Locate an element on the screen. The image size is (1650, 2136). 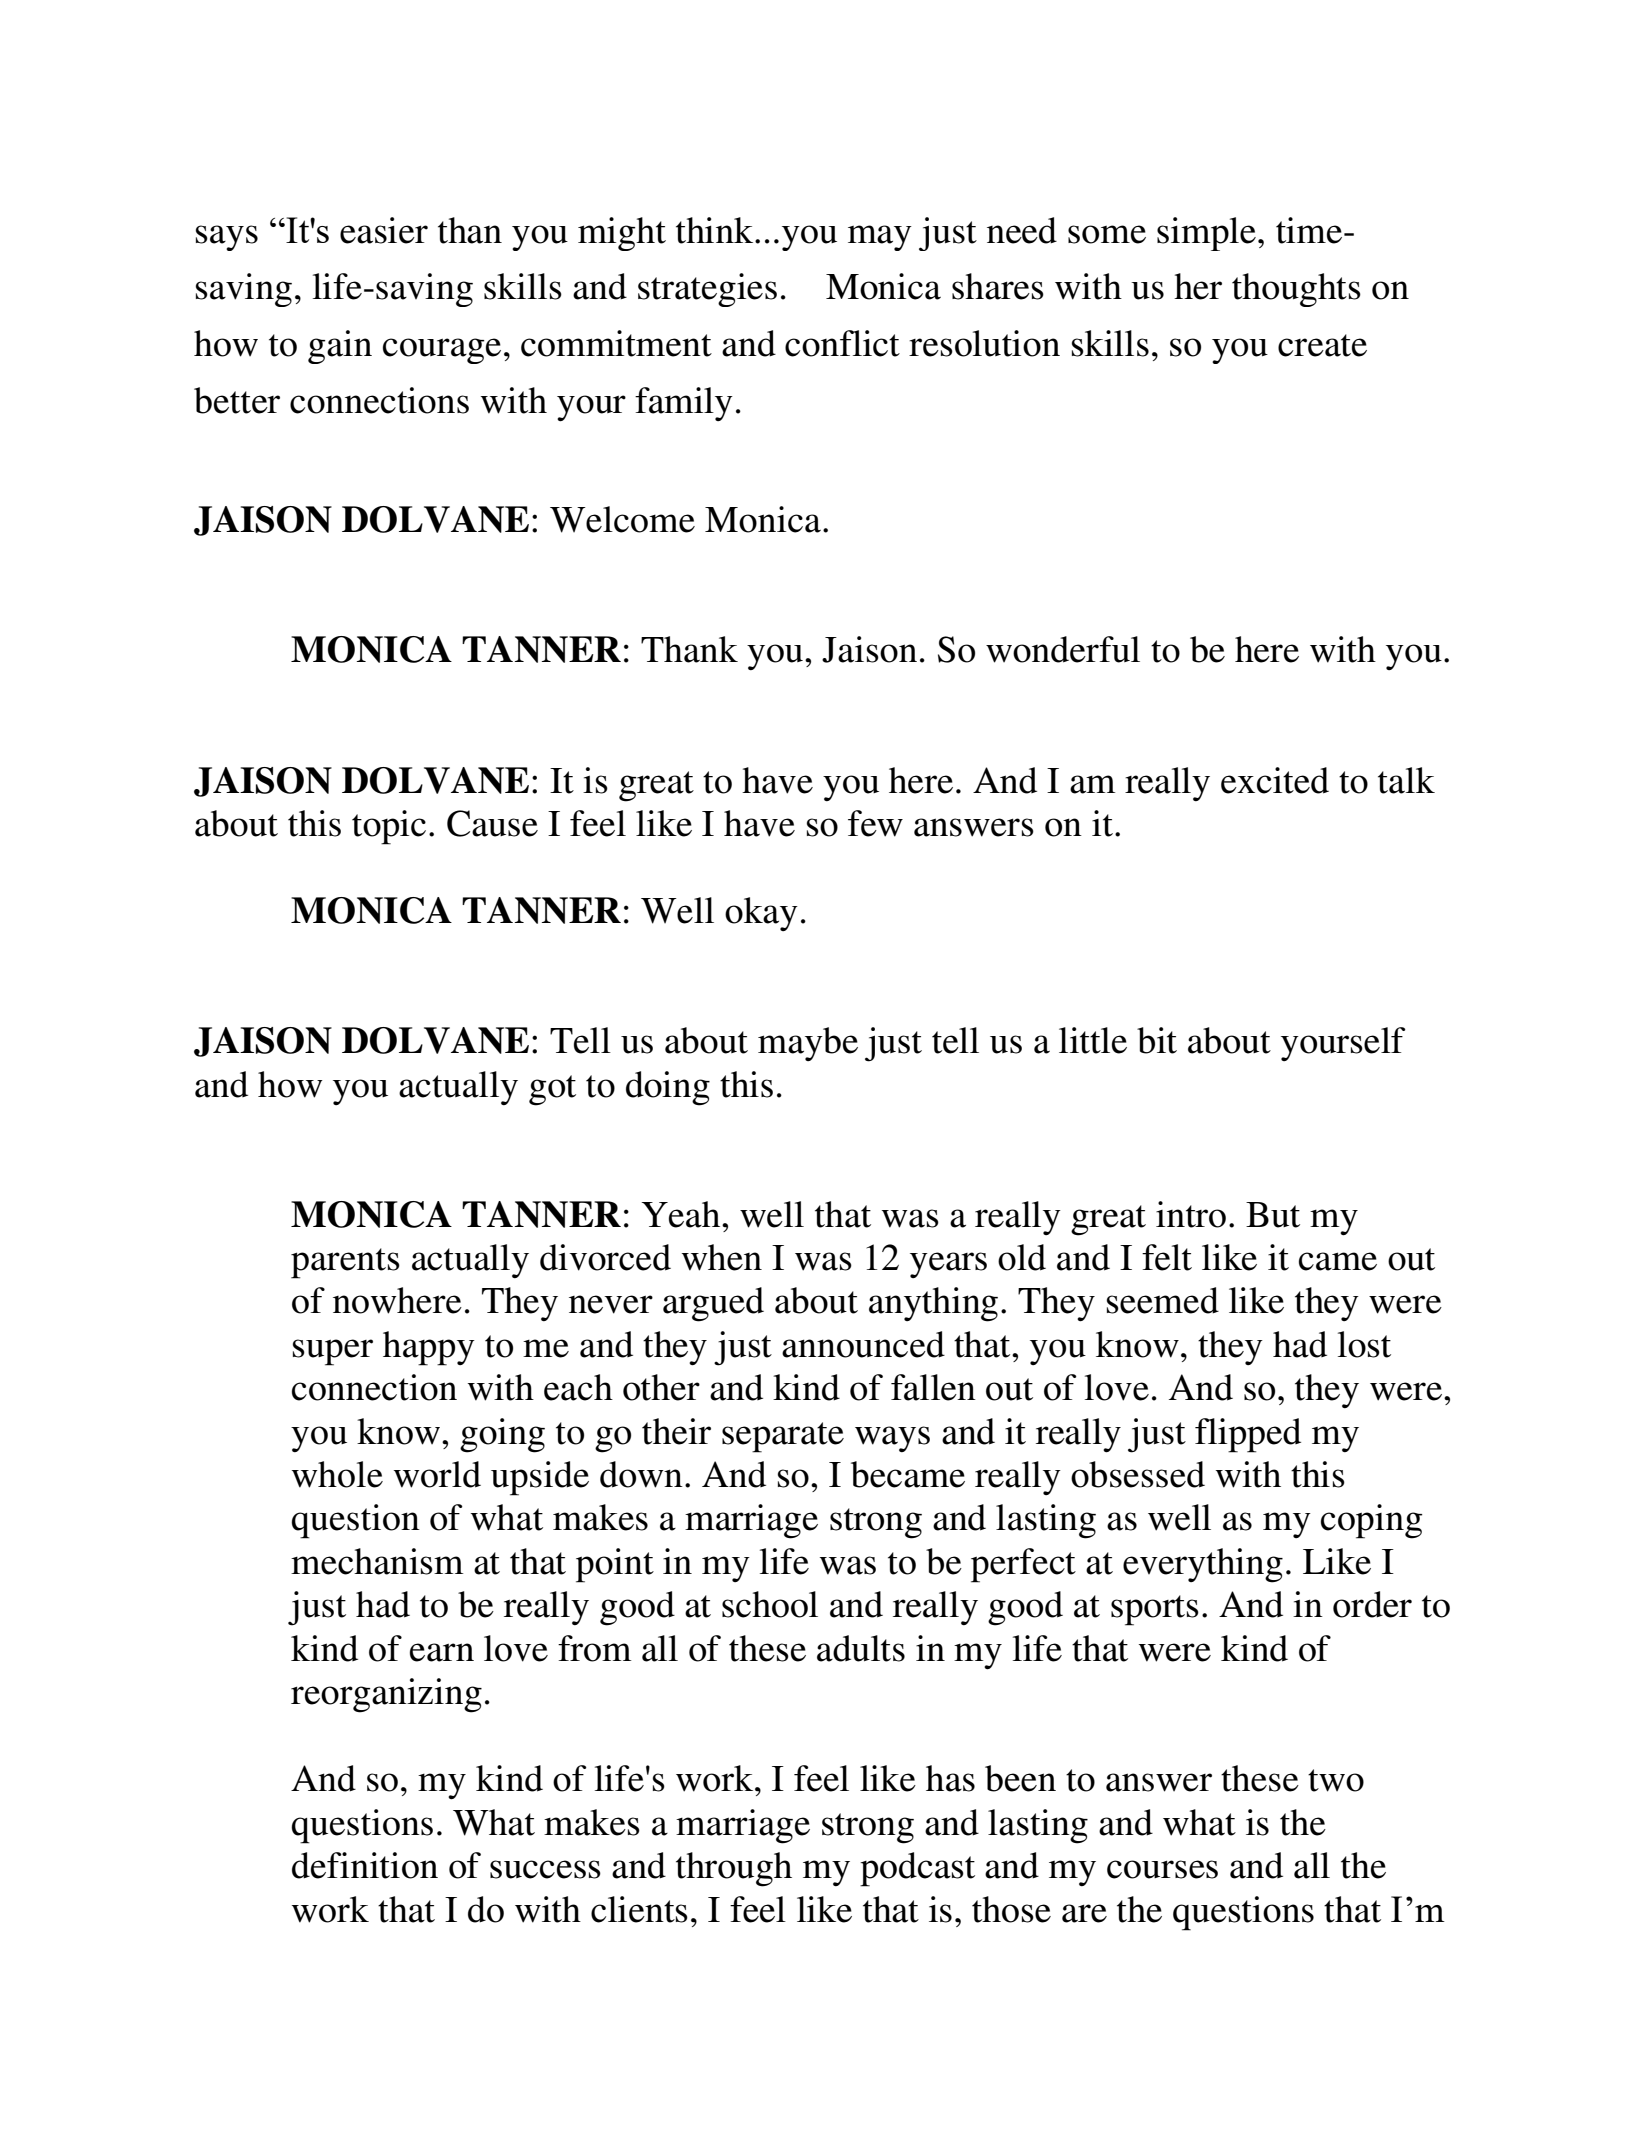
school is located at coordinates (770, 1604).
